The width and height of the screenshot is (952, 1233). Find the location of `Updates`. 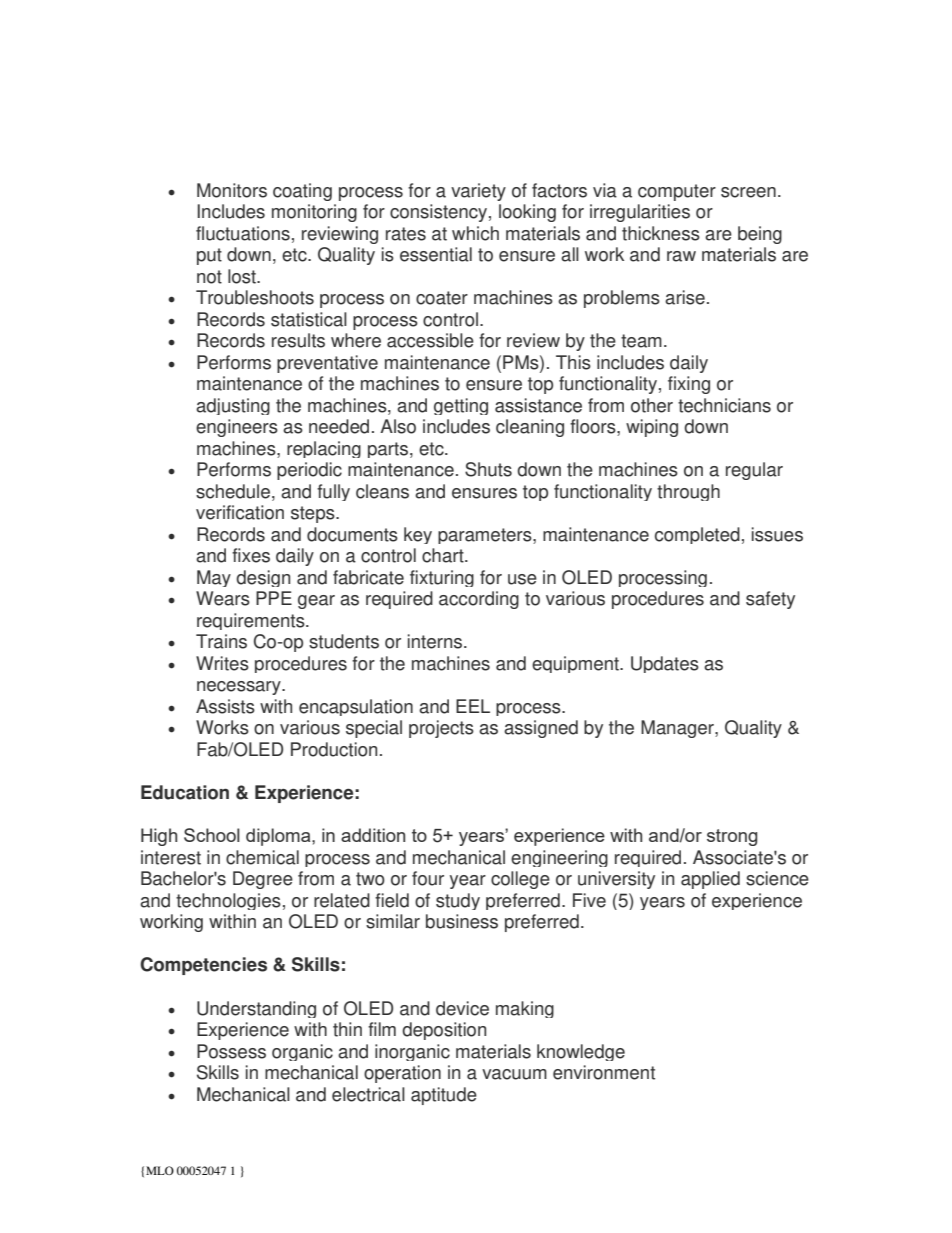

Updates is located at coordinates (665, 664).
